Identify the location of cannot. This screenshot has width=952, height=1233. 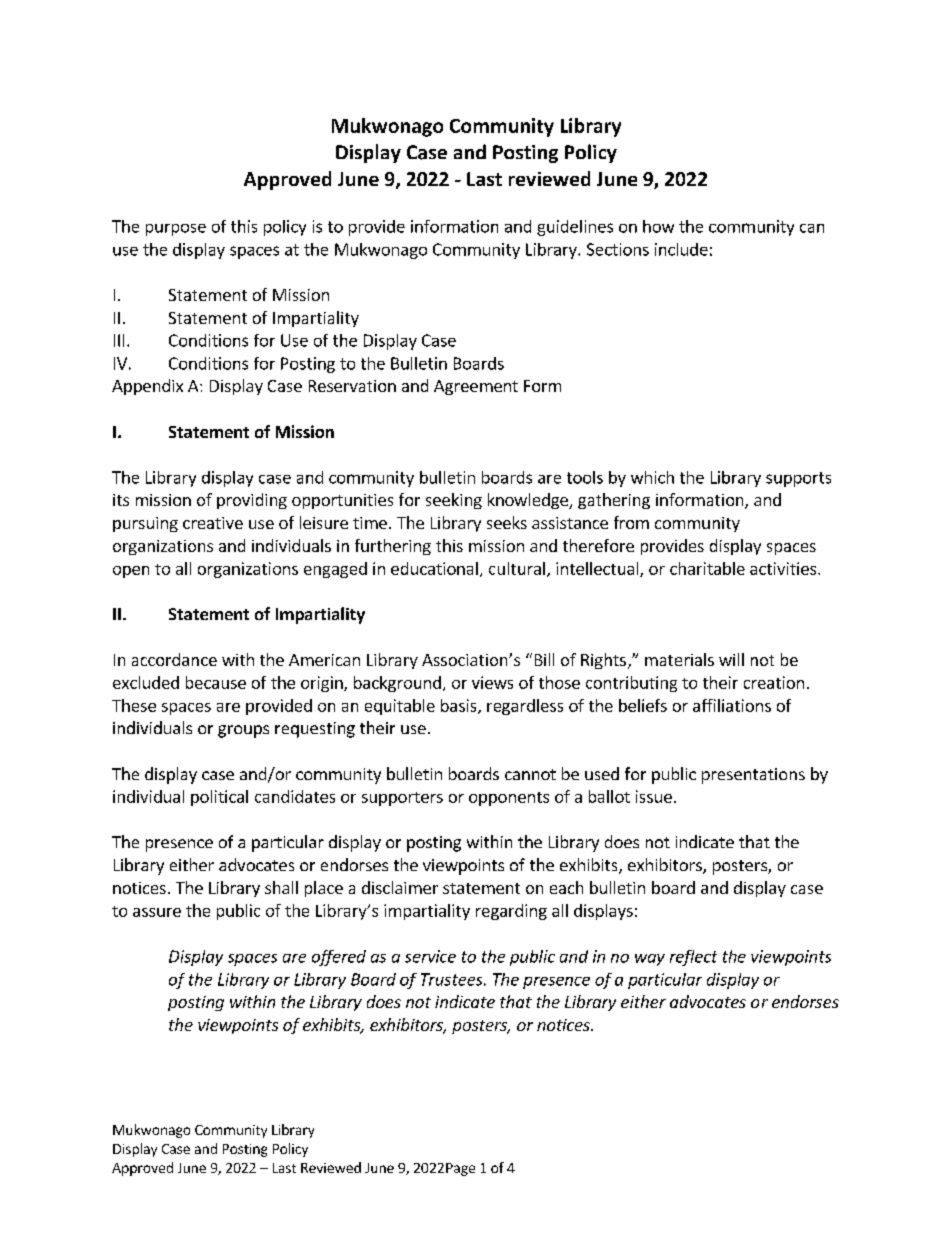
(530, 774).
